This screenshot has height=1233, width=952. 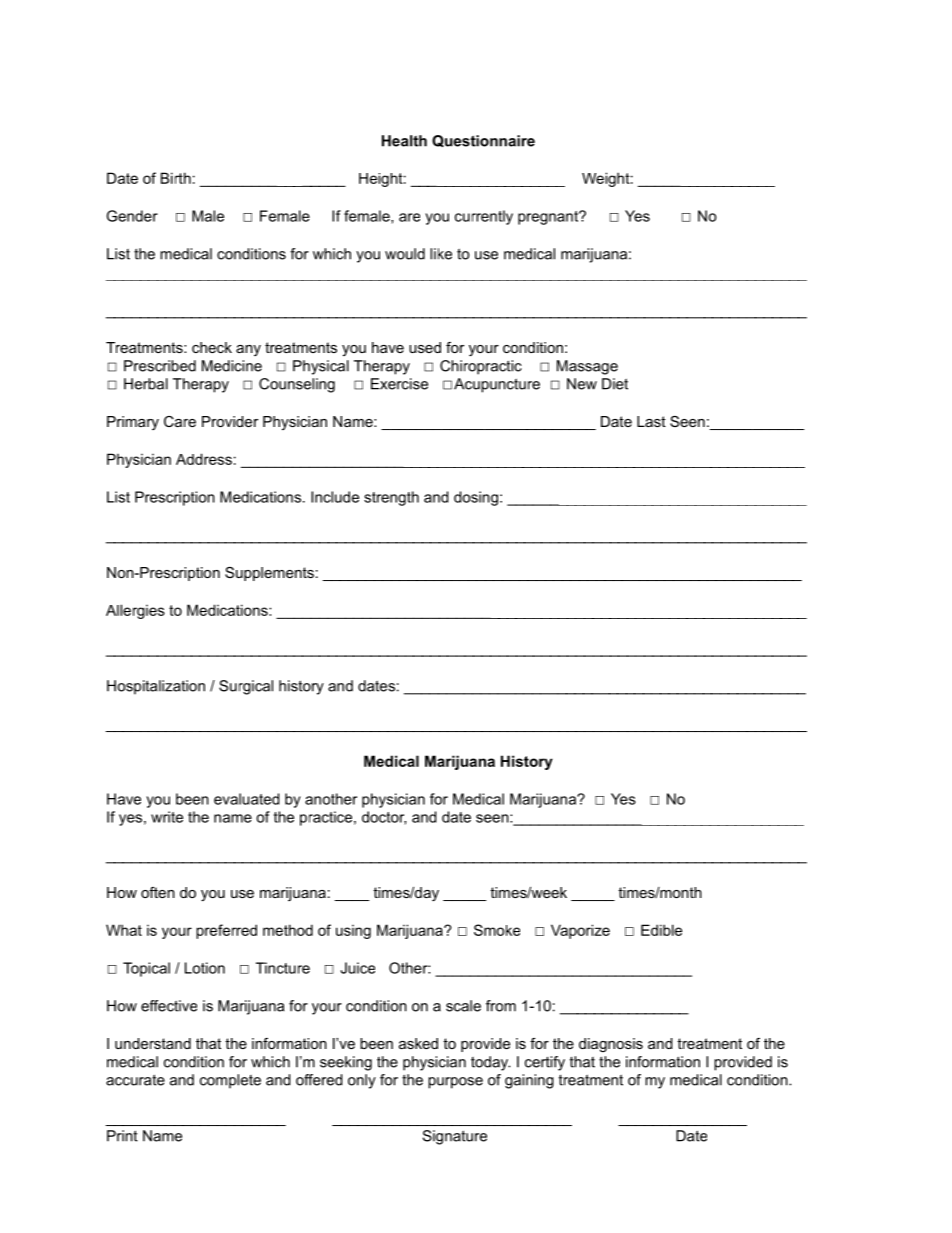 I want to click on Health, so click(x=404, y=141).
